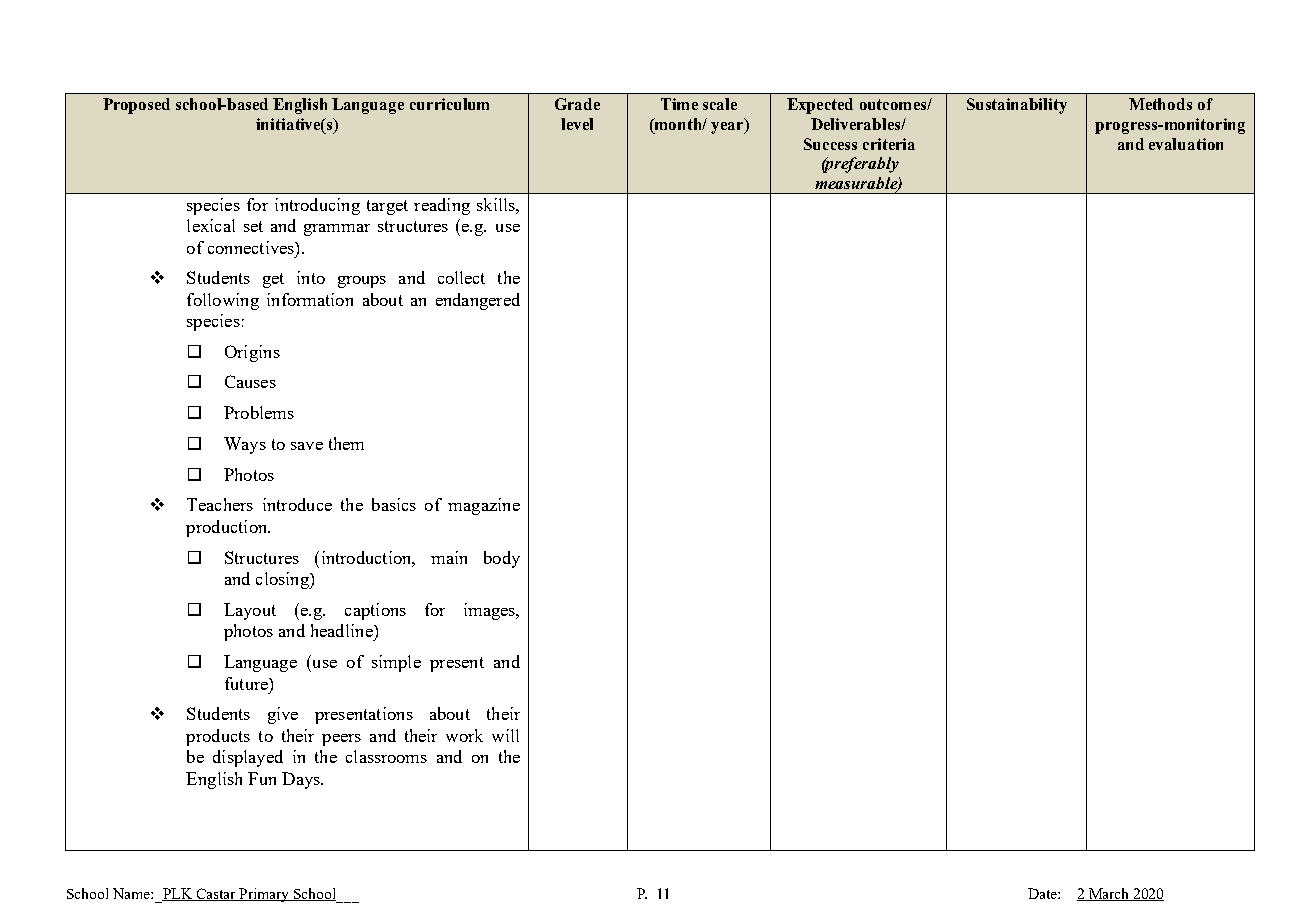 This screenshot has height=924, width=1308. I want to click on Primary, so click(264, 895).
